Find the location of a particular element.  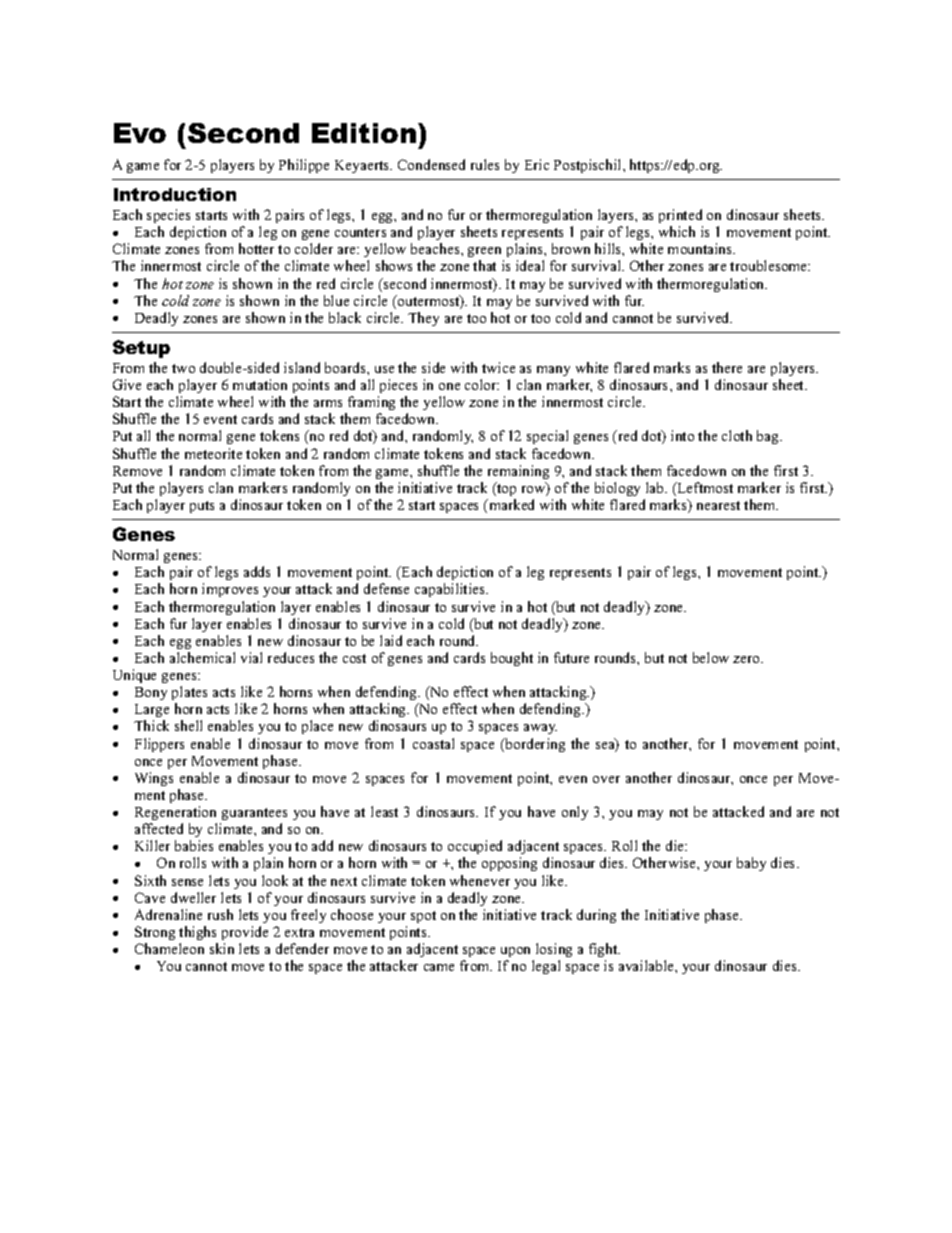

printed is located at coordinates (680, 216).
